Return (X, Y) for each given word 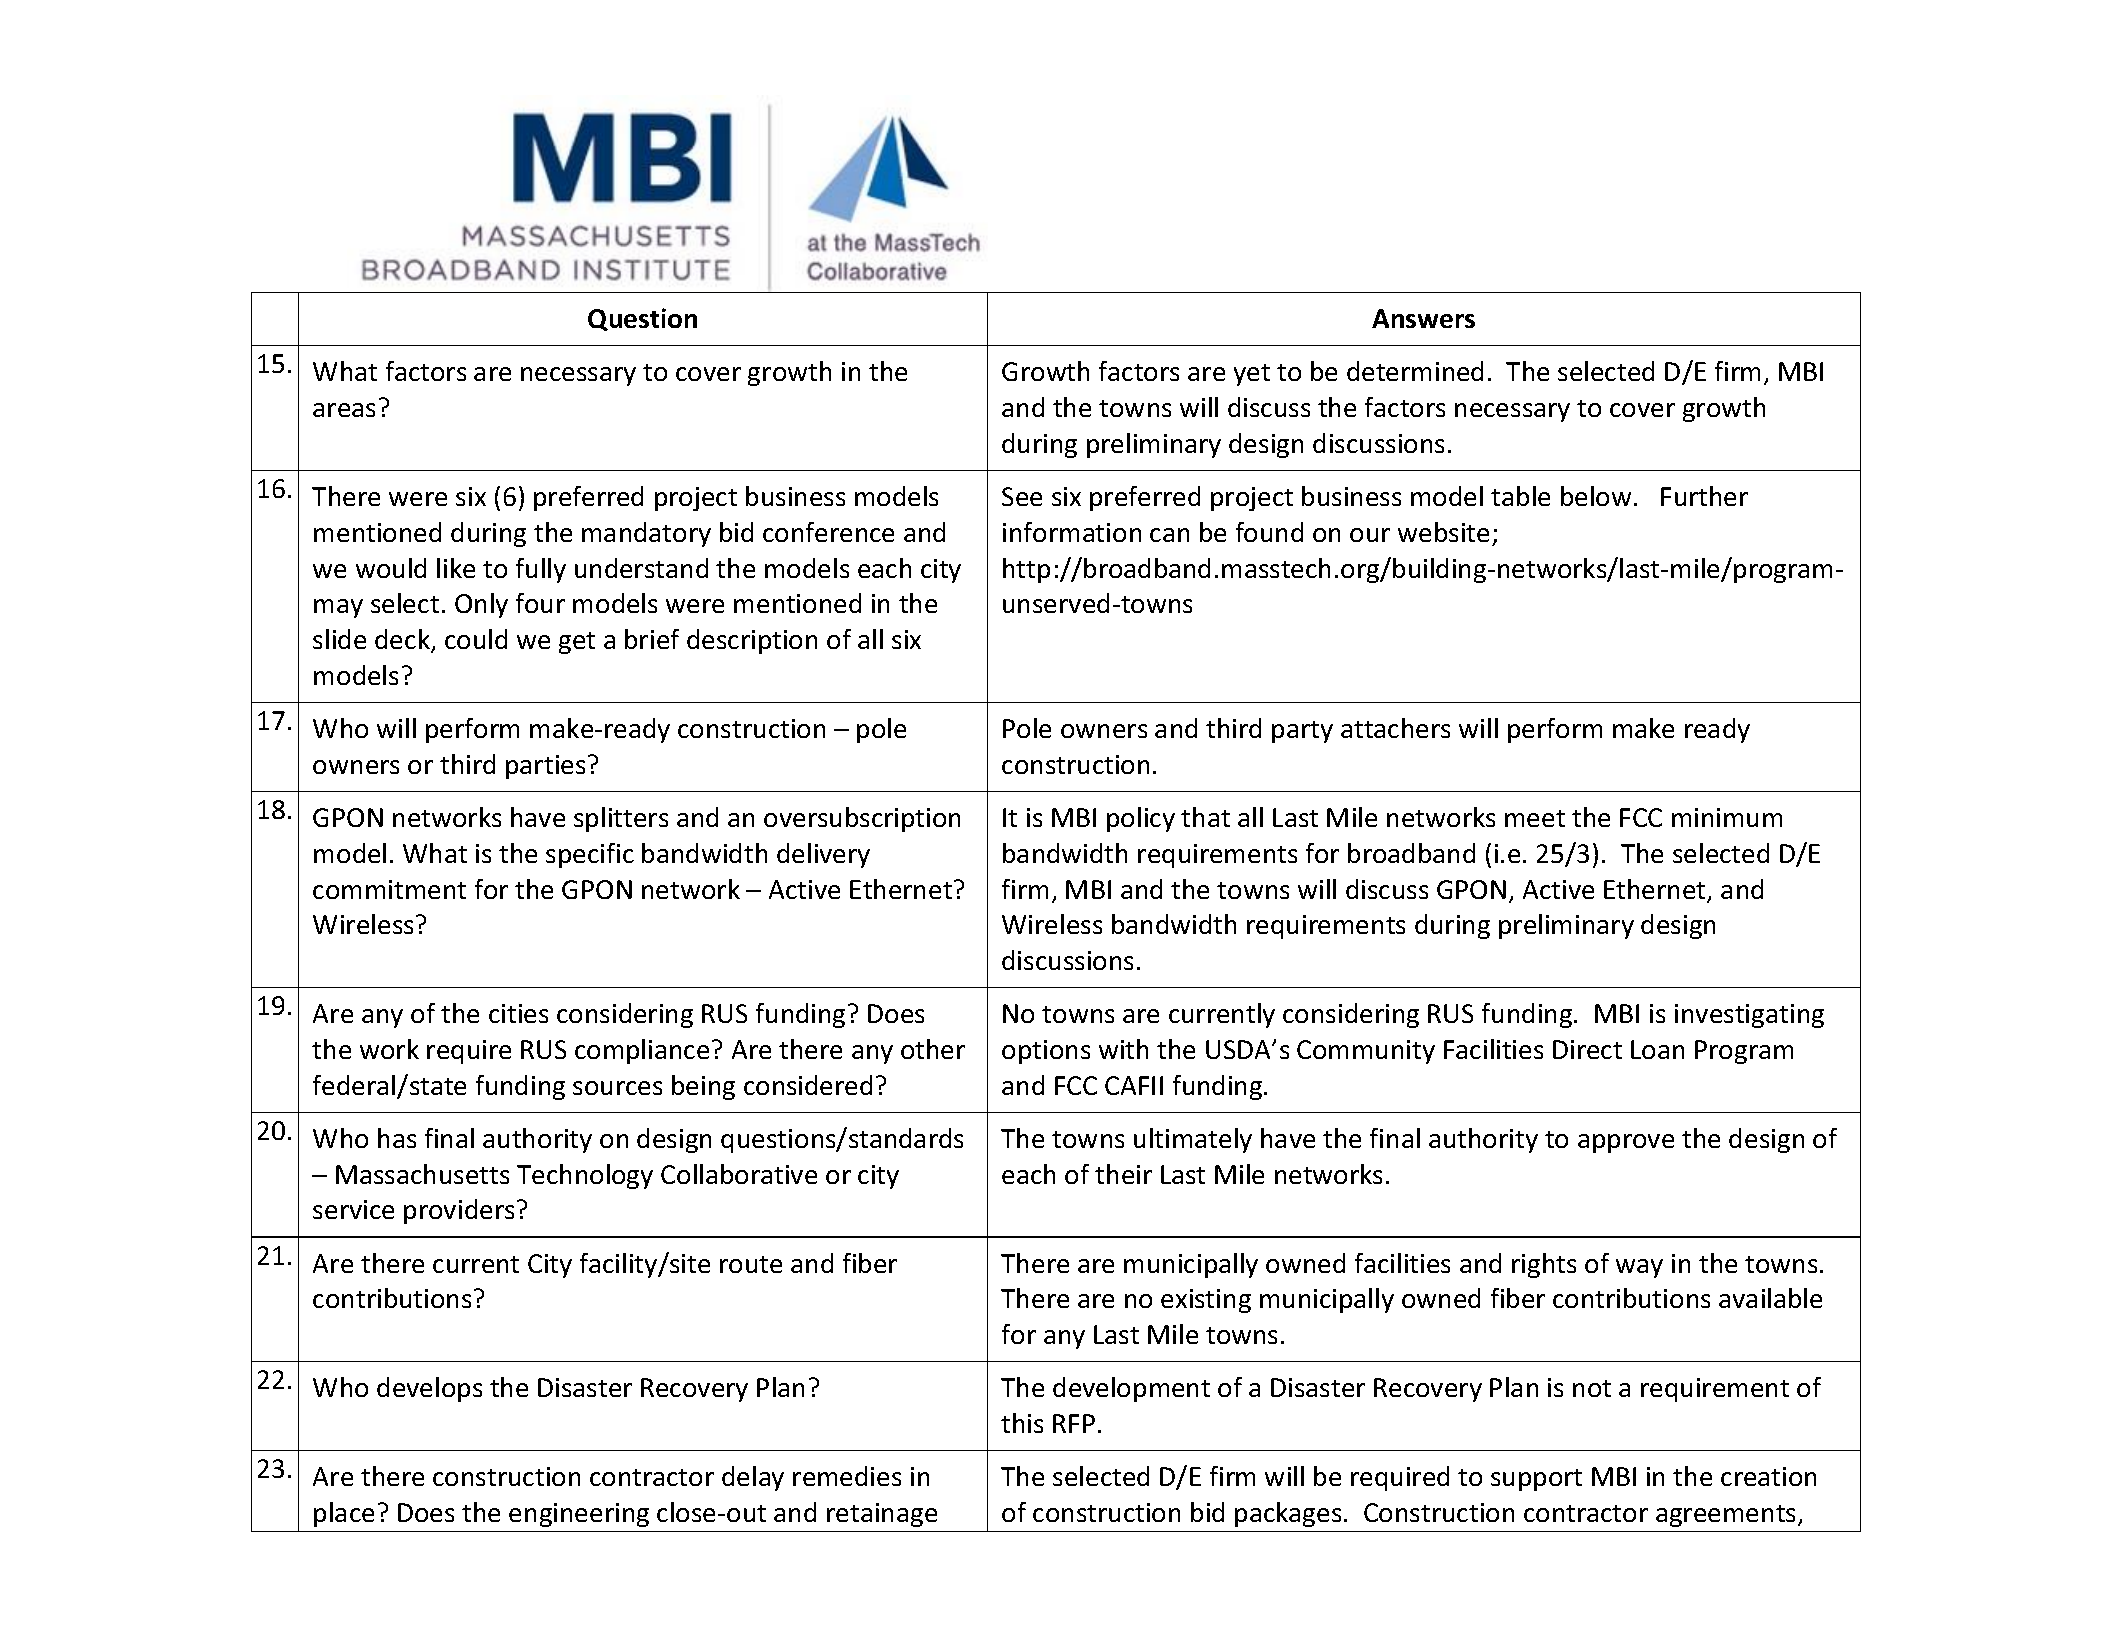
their (1123, 1174)
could (476, 639)
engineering (579, 1515)
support (1536, 1480)
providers (459, 1211)
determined (1415, 371)
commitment (389, 889)
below (1596, 496)
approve (1626, 1143)
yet (1252, 375)
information (1072, 532)
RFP (1074, 1423)
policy (1141, 819)
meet (1535, 818)
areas (344, 410)
